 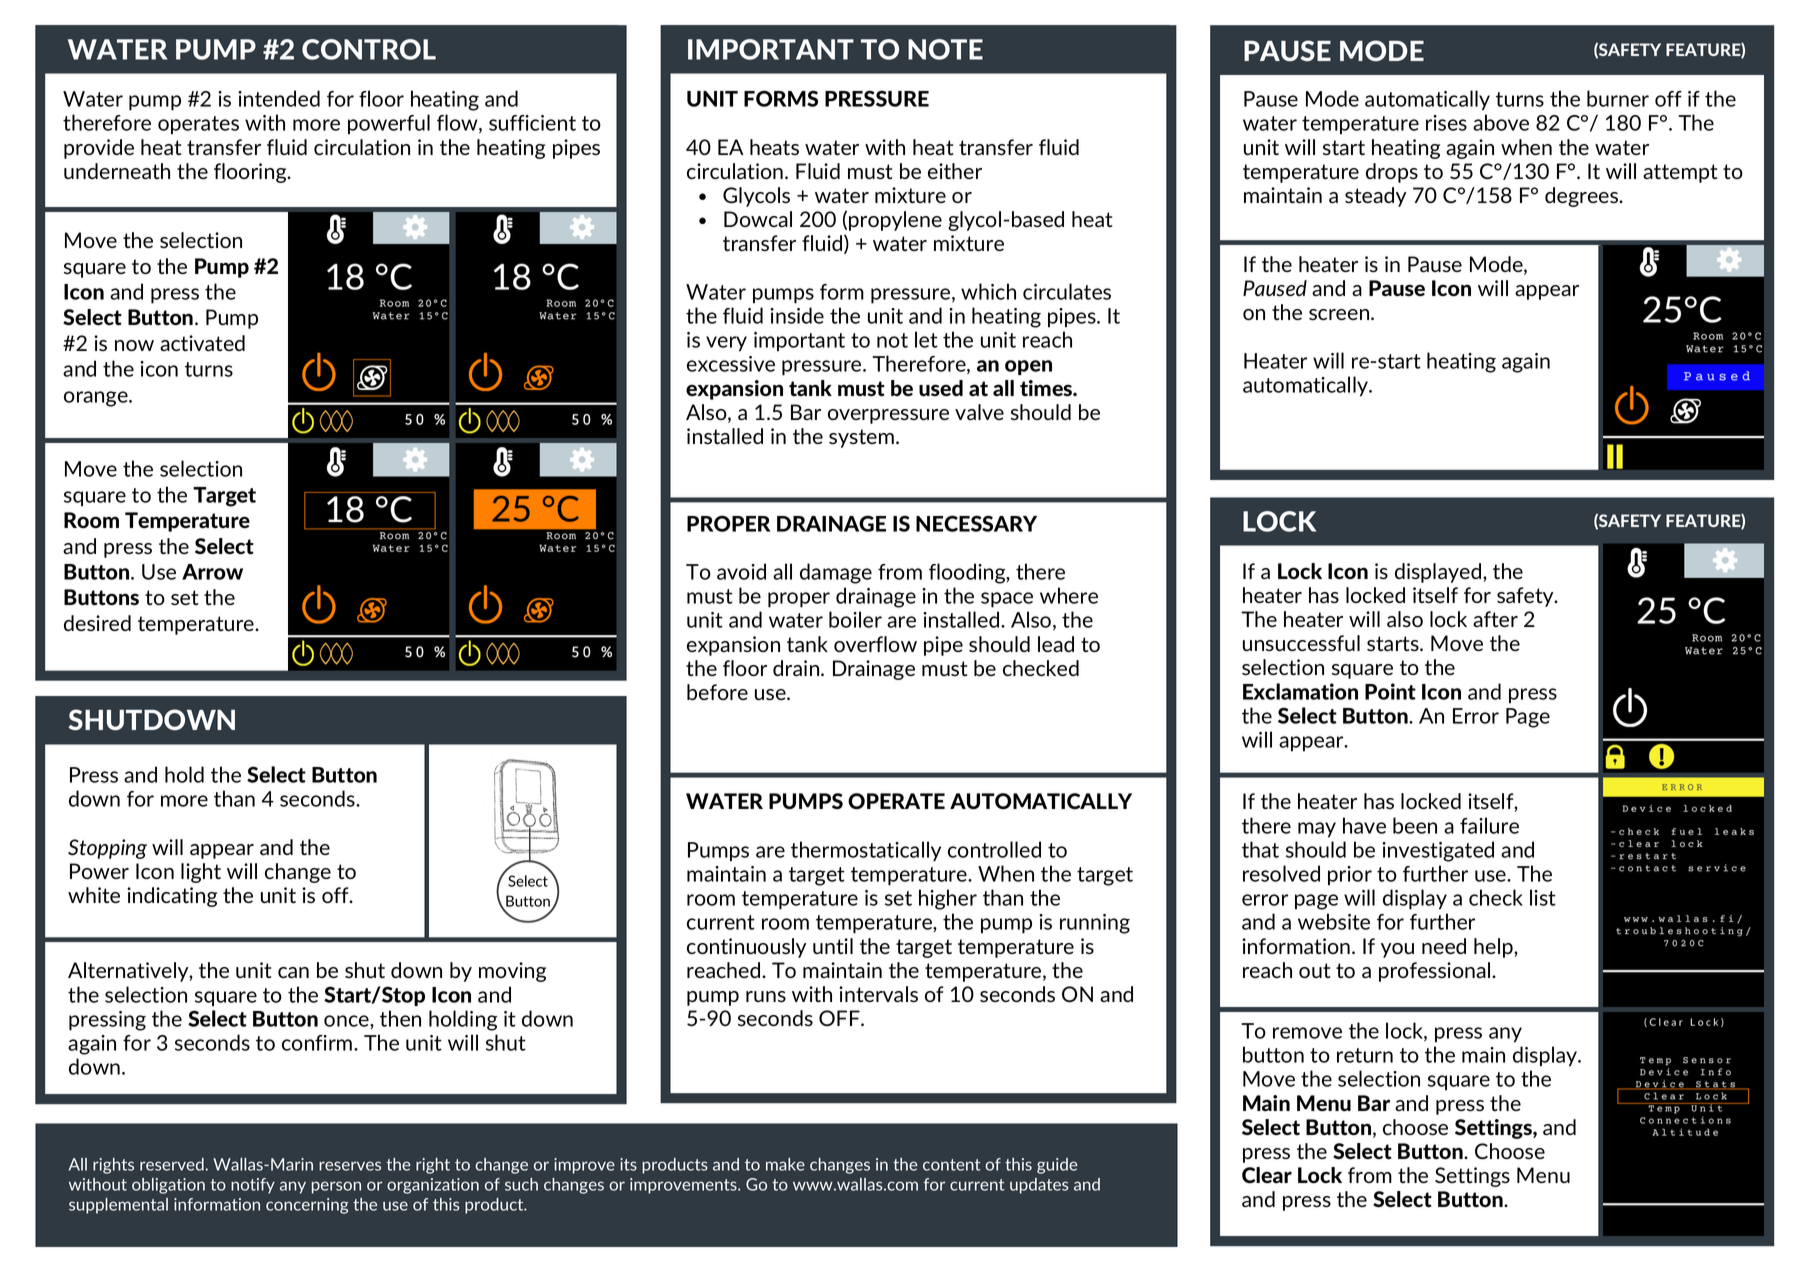 What do you see at coordinates (1501, 122) in the document?
I see `above` at bounding box center [1501, 122].
